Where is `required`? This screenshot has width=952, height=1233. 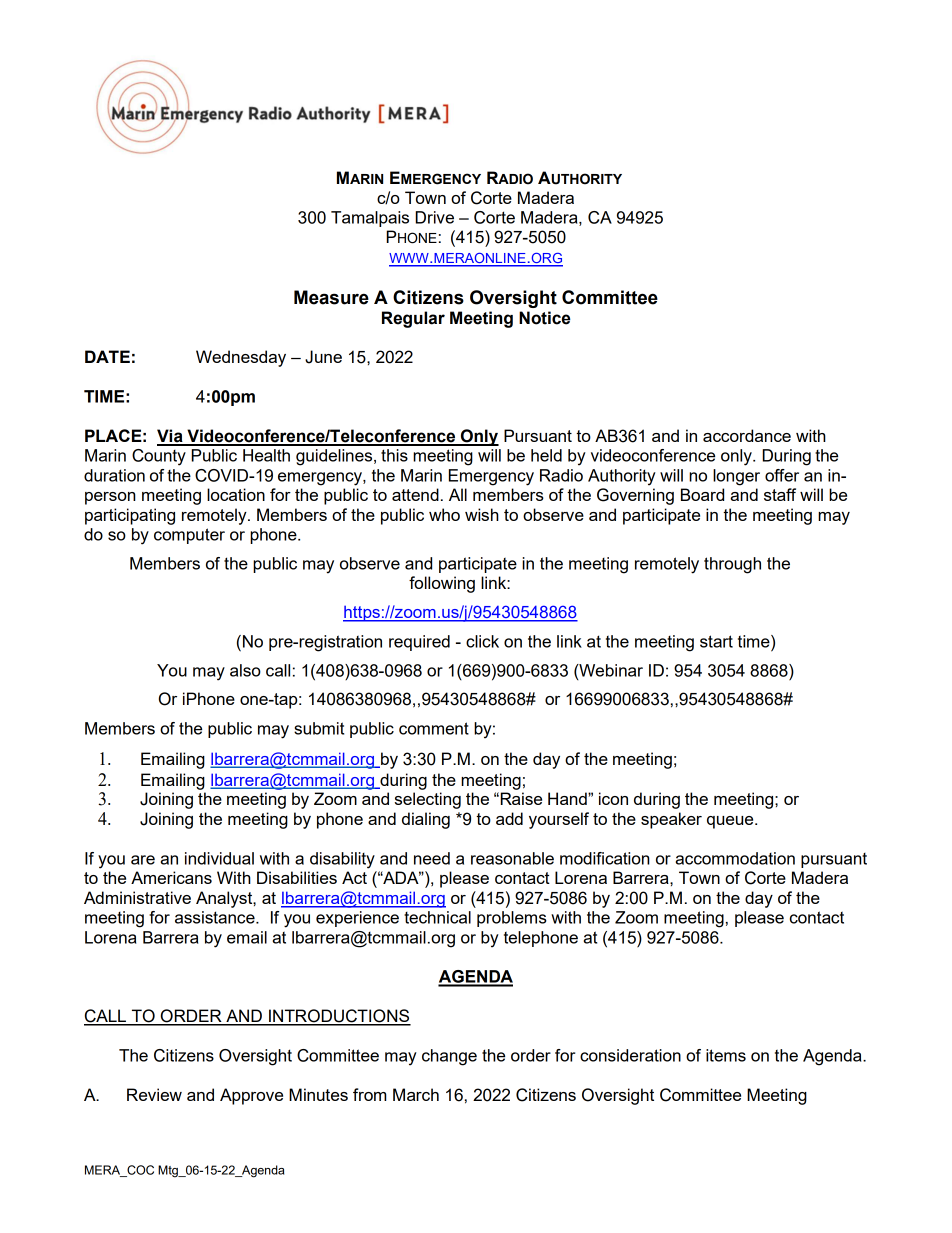
required is located at coordinates (419, 643).
